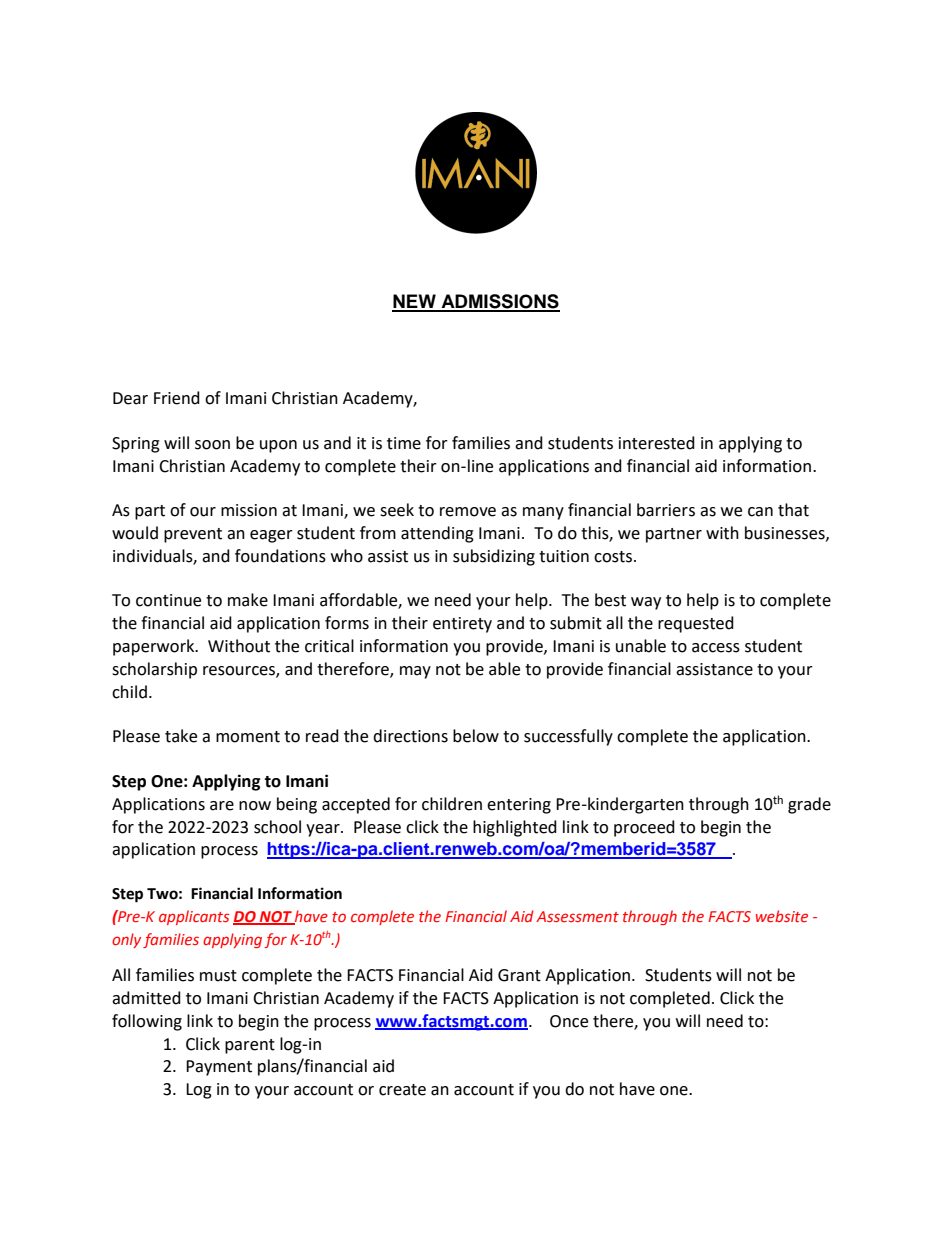 Image resolution: width=952 pixels, height=1233 pixels. What do you see at coordinates (716, 648) in the screenshot?
I see `access` at bounding box center [716, 648].
